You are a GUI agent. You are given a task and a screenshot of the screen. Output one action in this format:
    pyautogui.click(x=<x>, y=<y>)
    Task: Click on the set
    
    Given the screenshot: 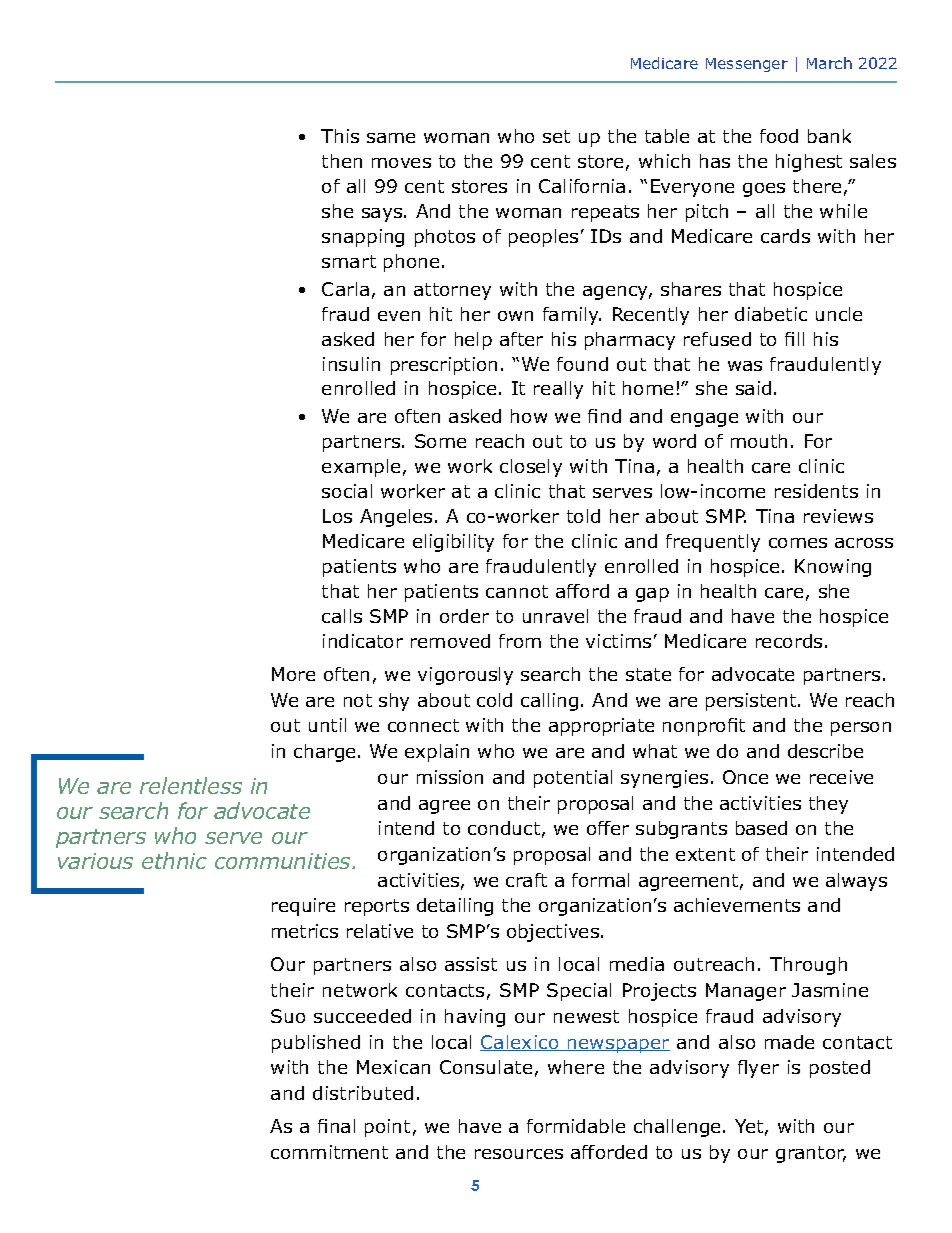 What is the action you would take?
    pyautogui.click(x=556, y=136)
